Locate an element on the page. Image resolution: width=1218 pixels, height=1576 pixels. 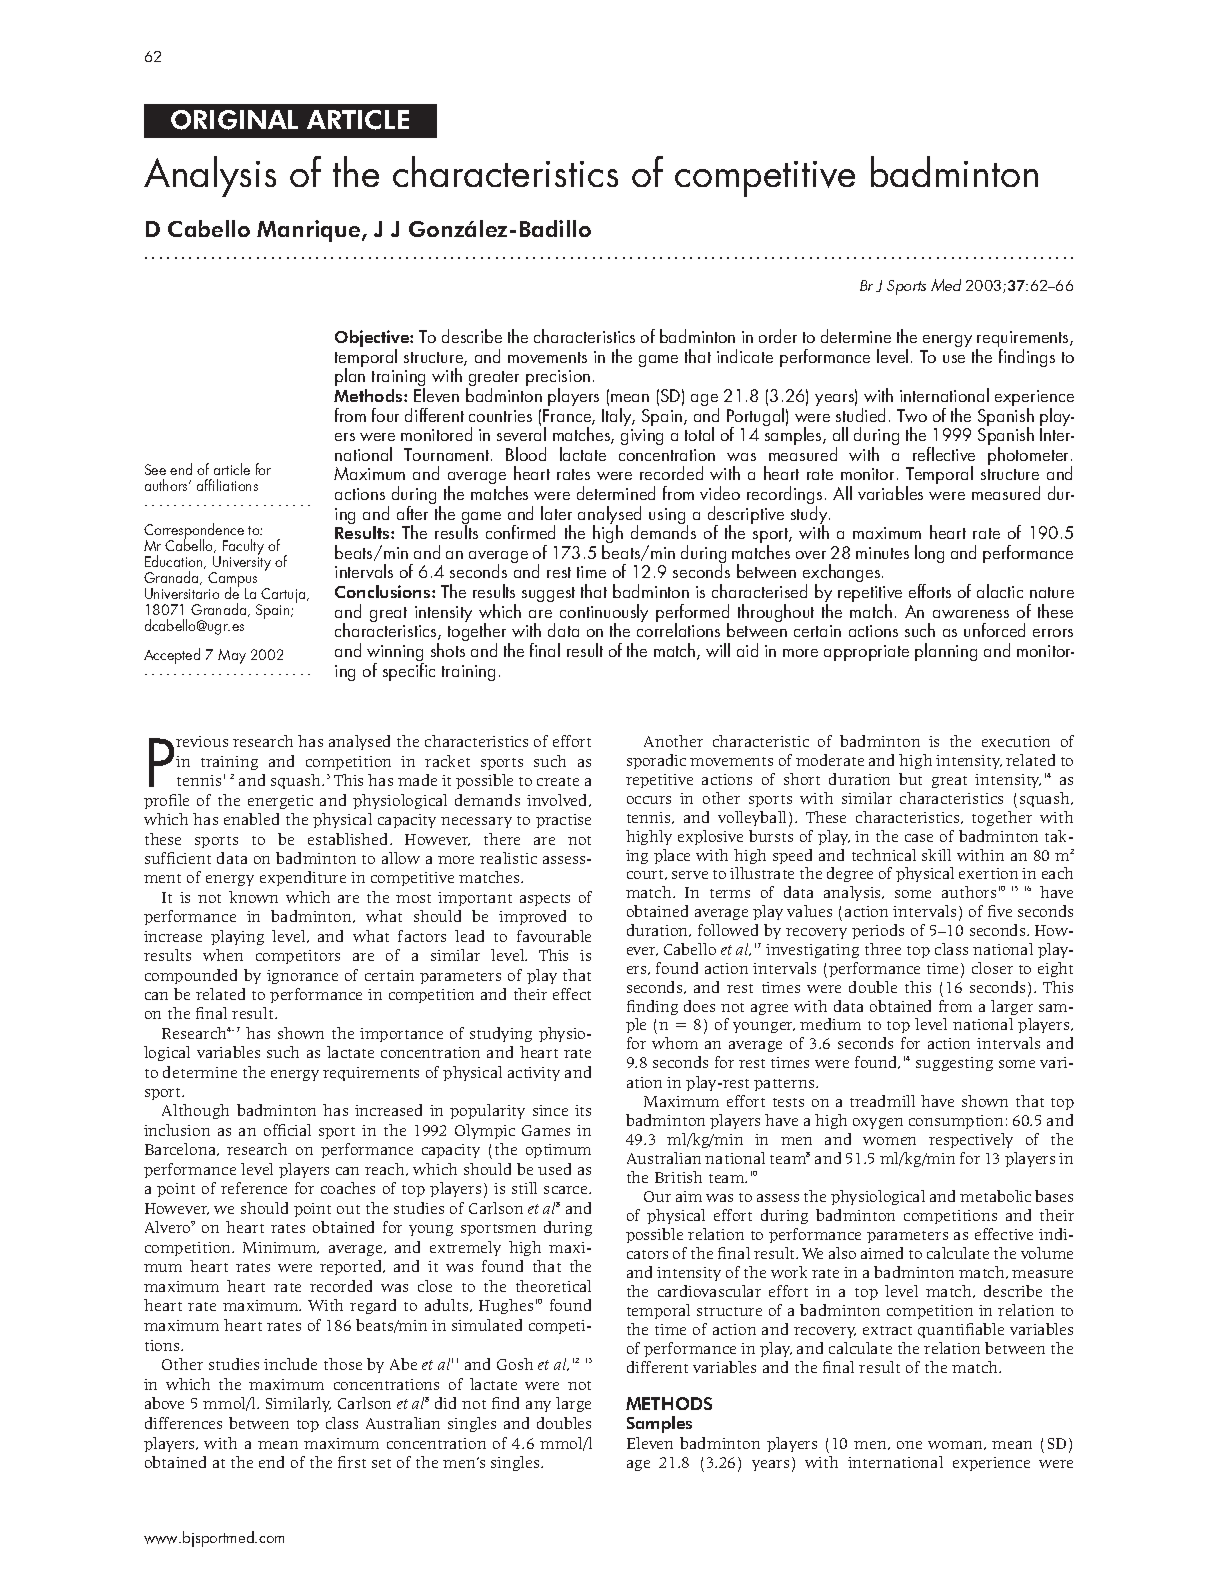
order is located at coordinates (778, 336).
